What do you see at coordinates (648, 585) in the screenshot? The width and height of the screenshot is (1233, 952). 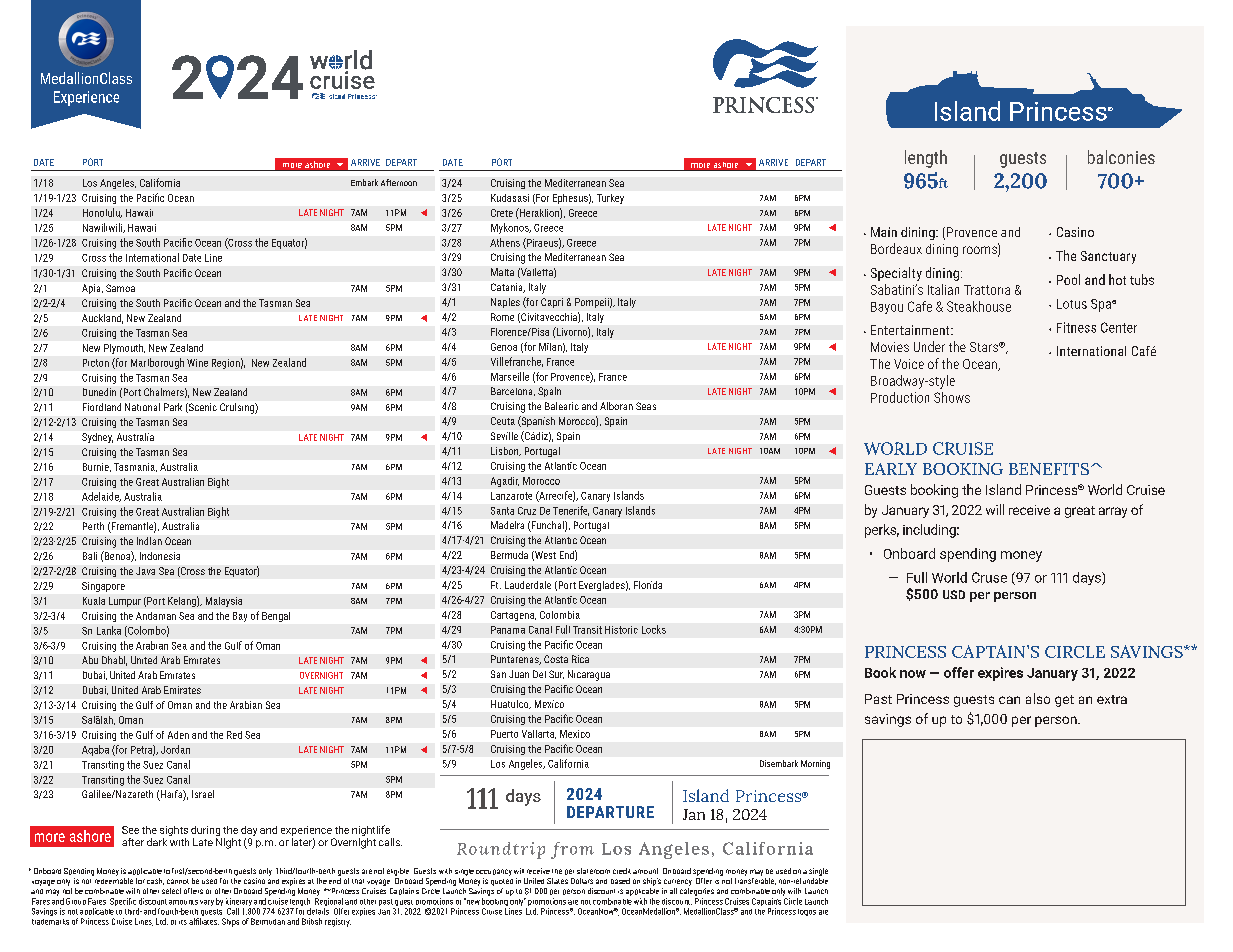 I see `Florida` at bounding box center [648, 585].
